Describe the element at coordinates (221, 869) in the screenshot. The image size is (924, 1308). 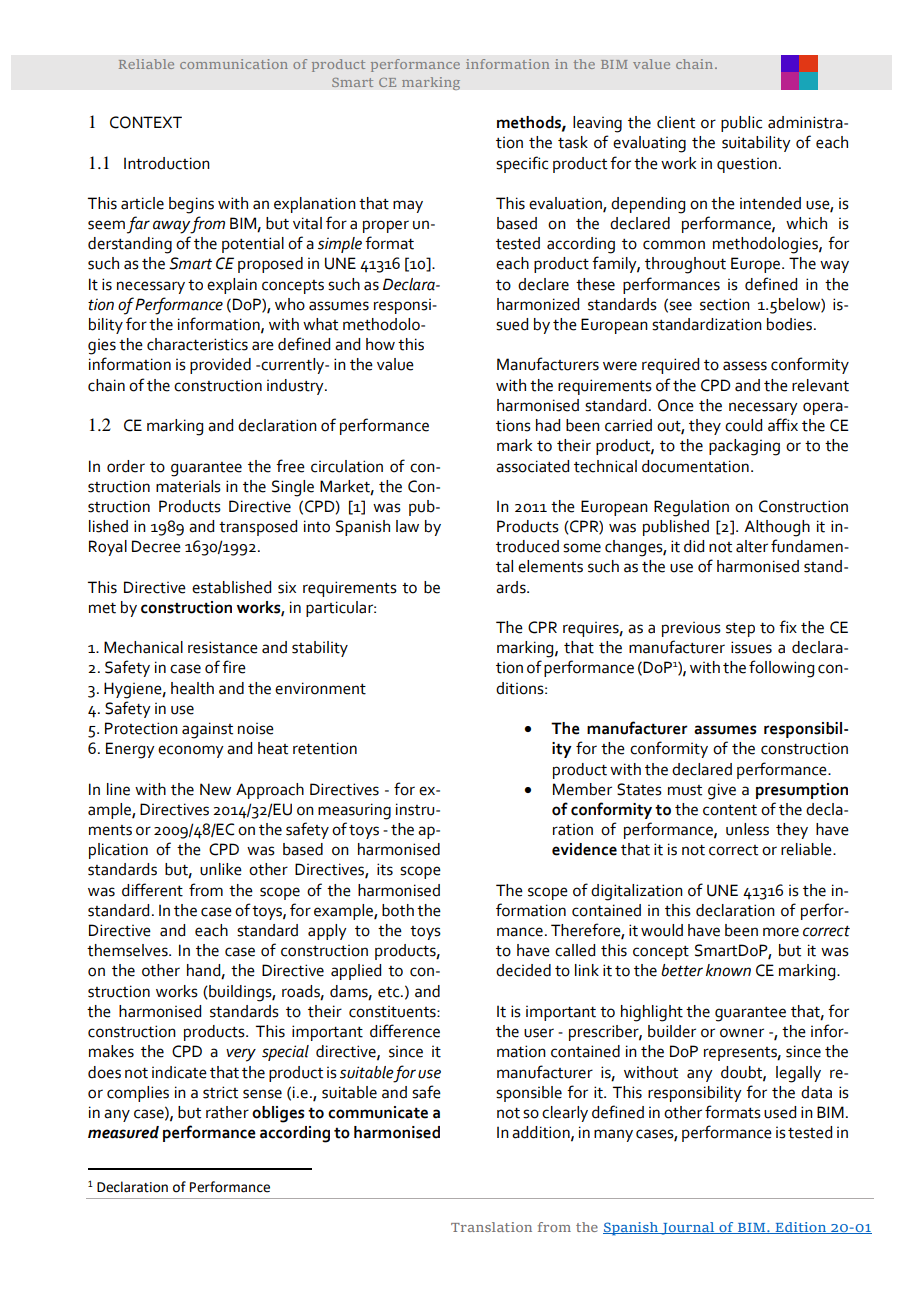
I see `unlike` at that location.
